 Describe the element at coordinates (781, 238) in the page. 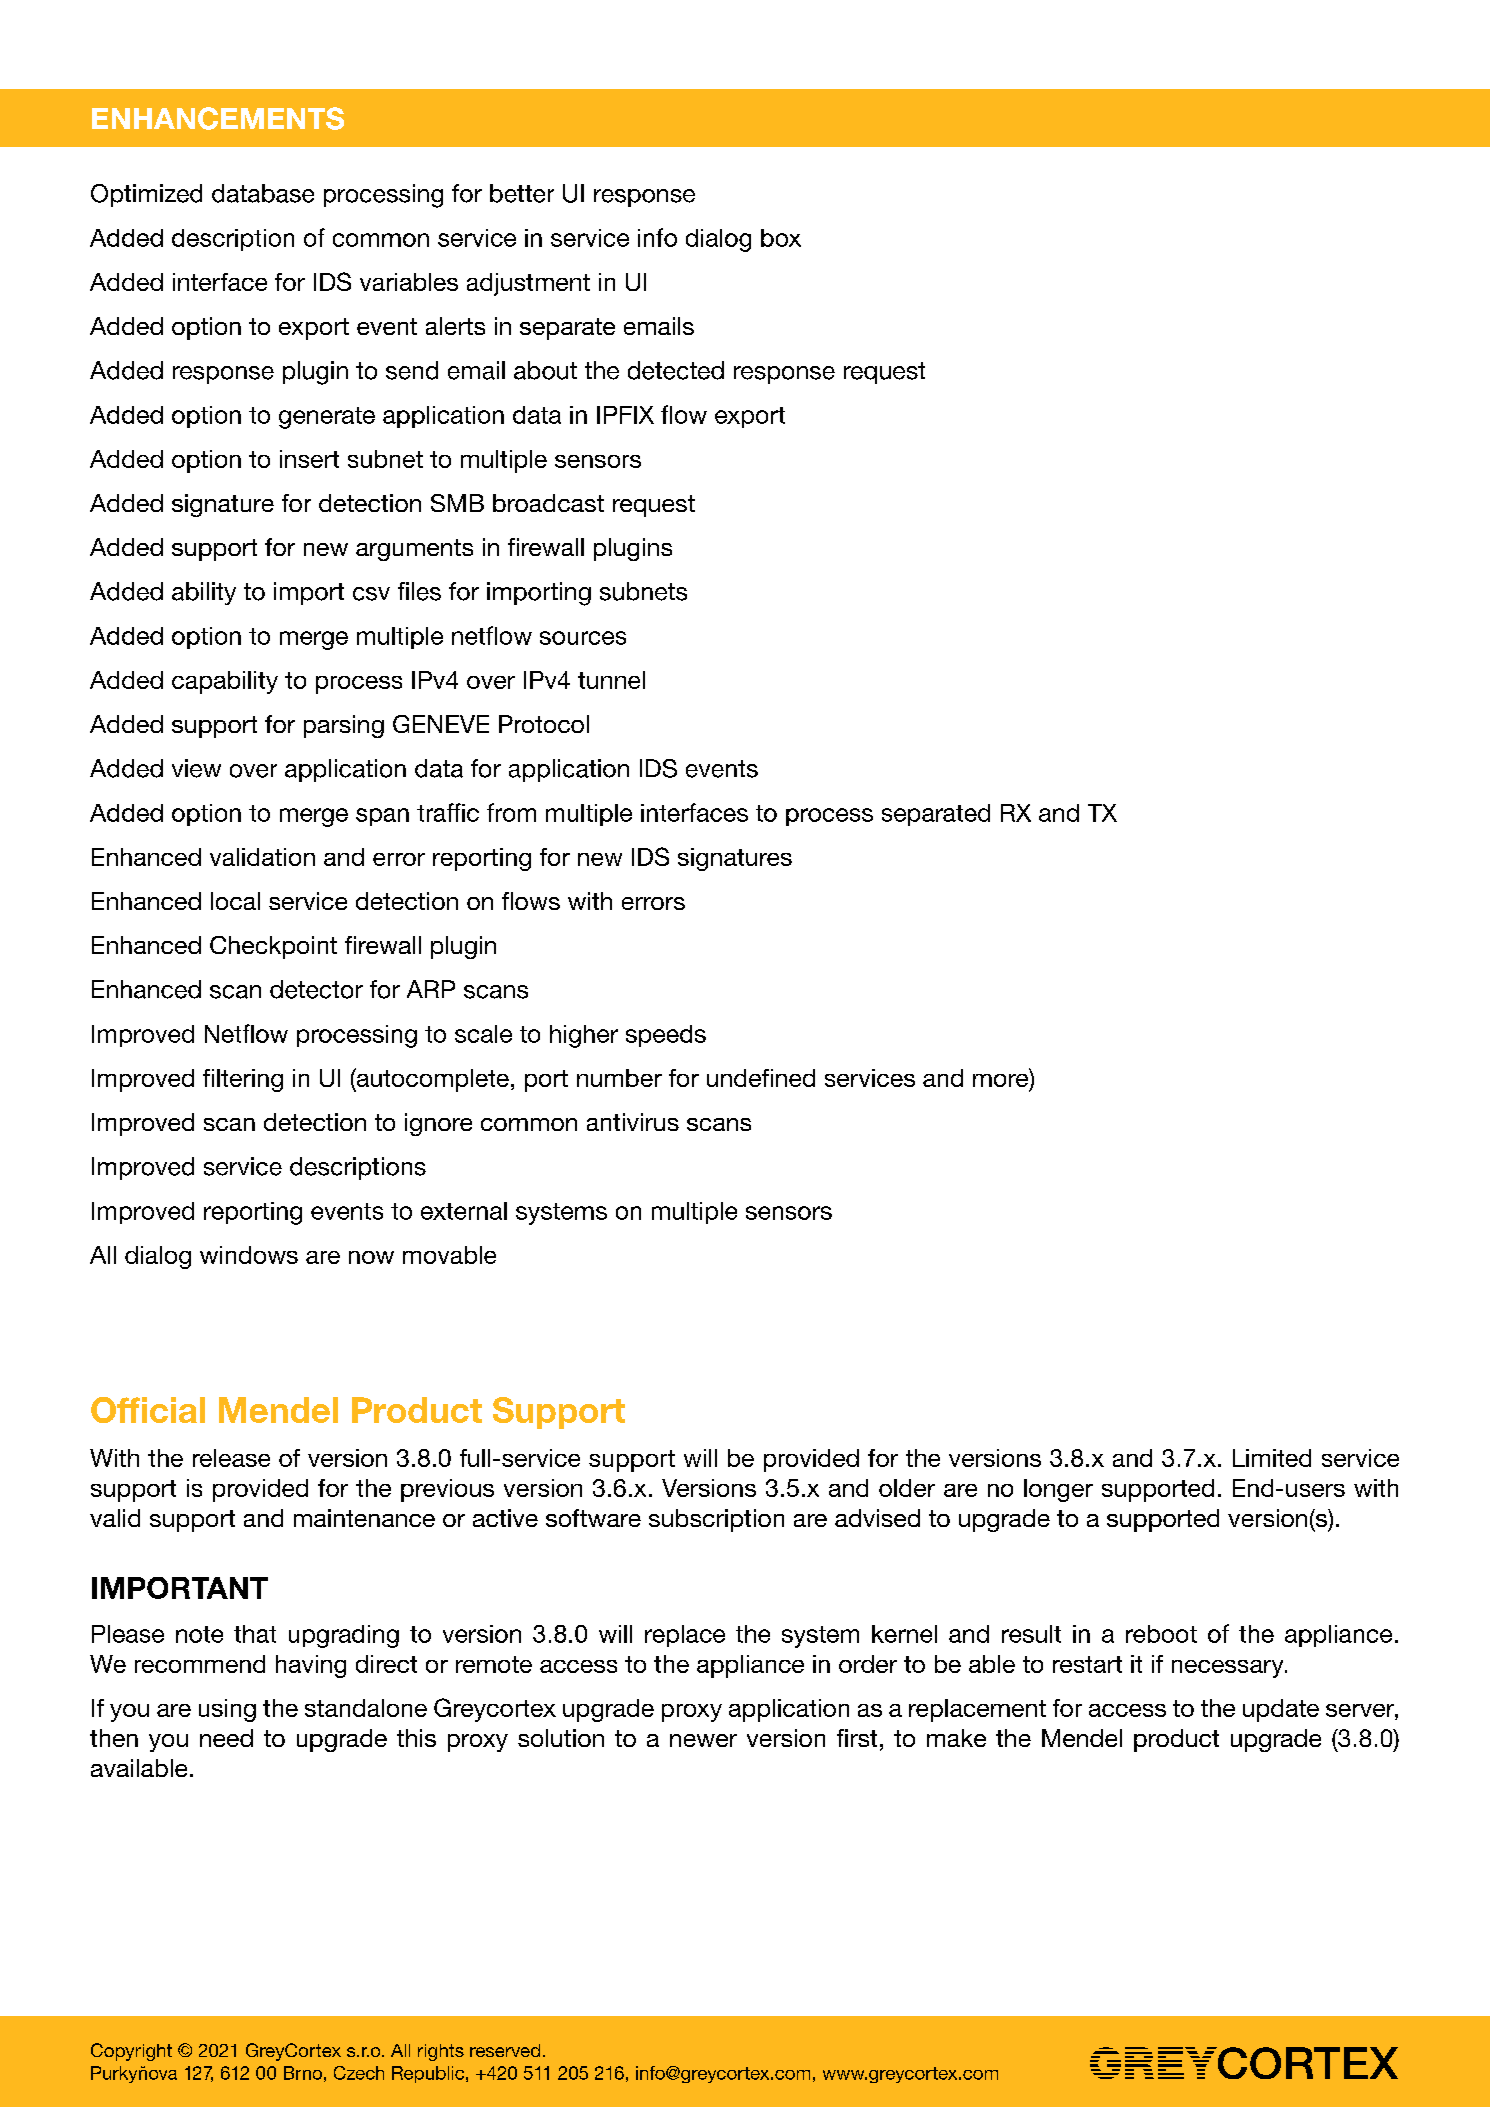

I see `box` at that location.
